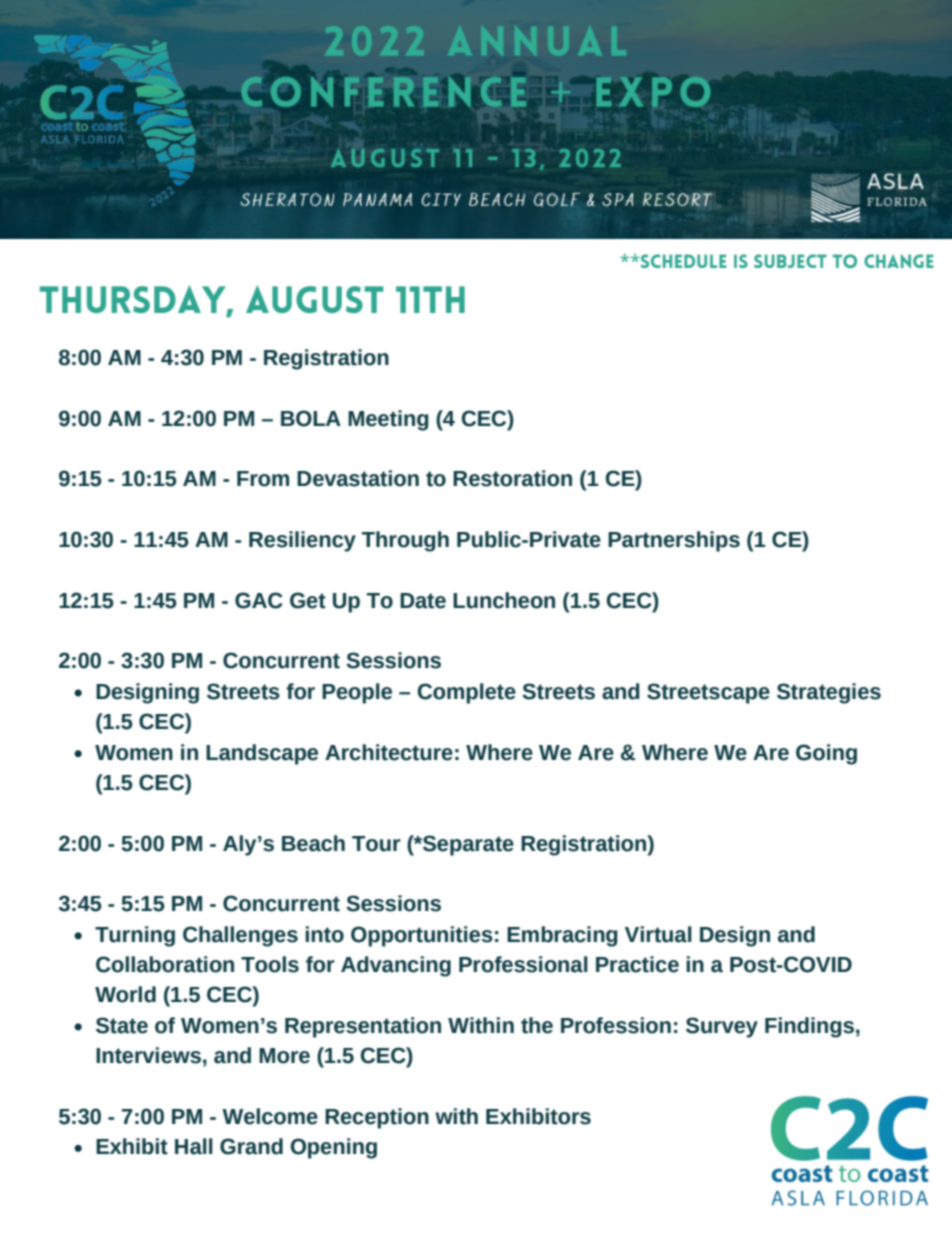  What do you see at coordinates (790, 261) in the page?
I see `Subject` at bounding box center [790, 261].
